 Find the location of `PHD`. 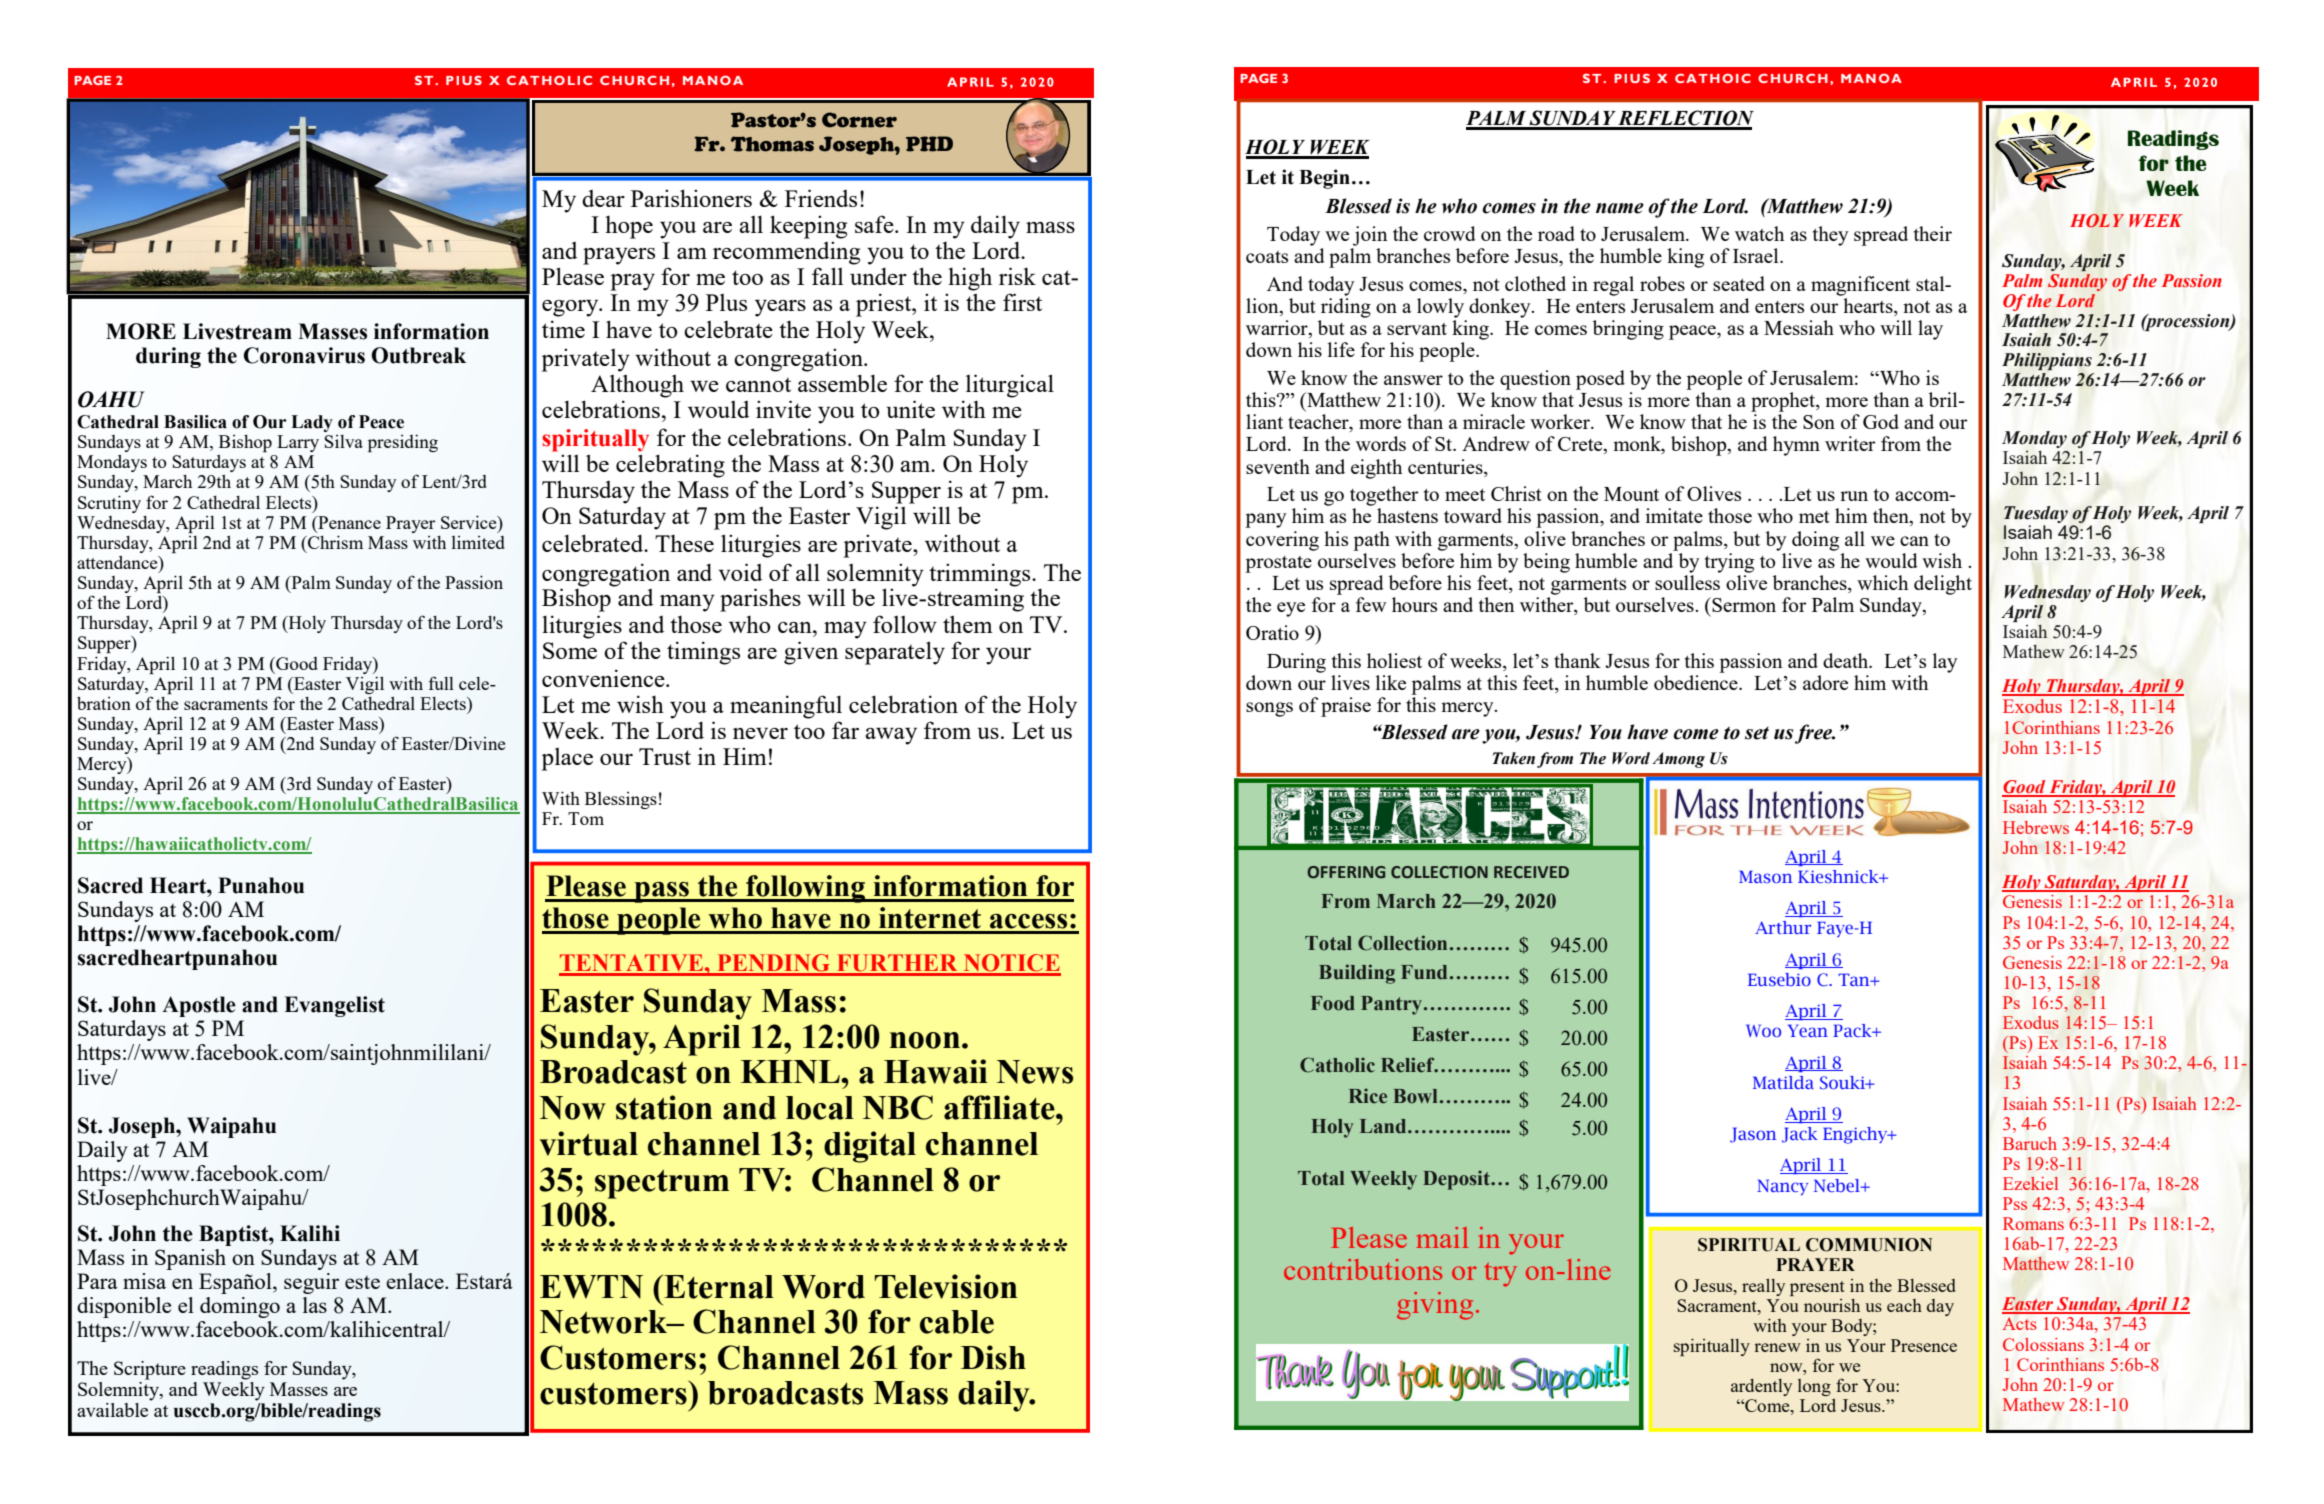

PHD is located at coordinates (929, 144).
